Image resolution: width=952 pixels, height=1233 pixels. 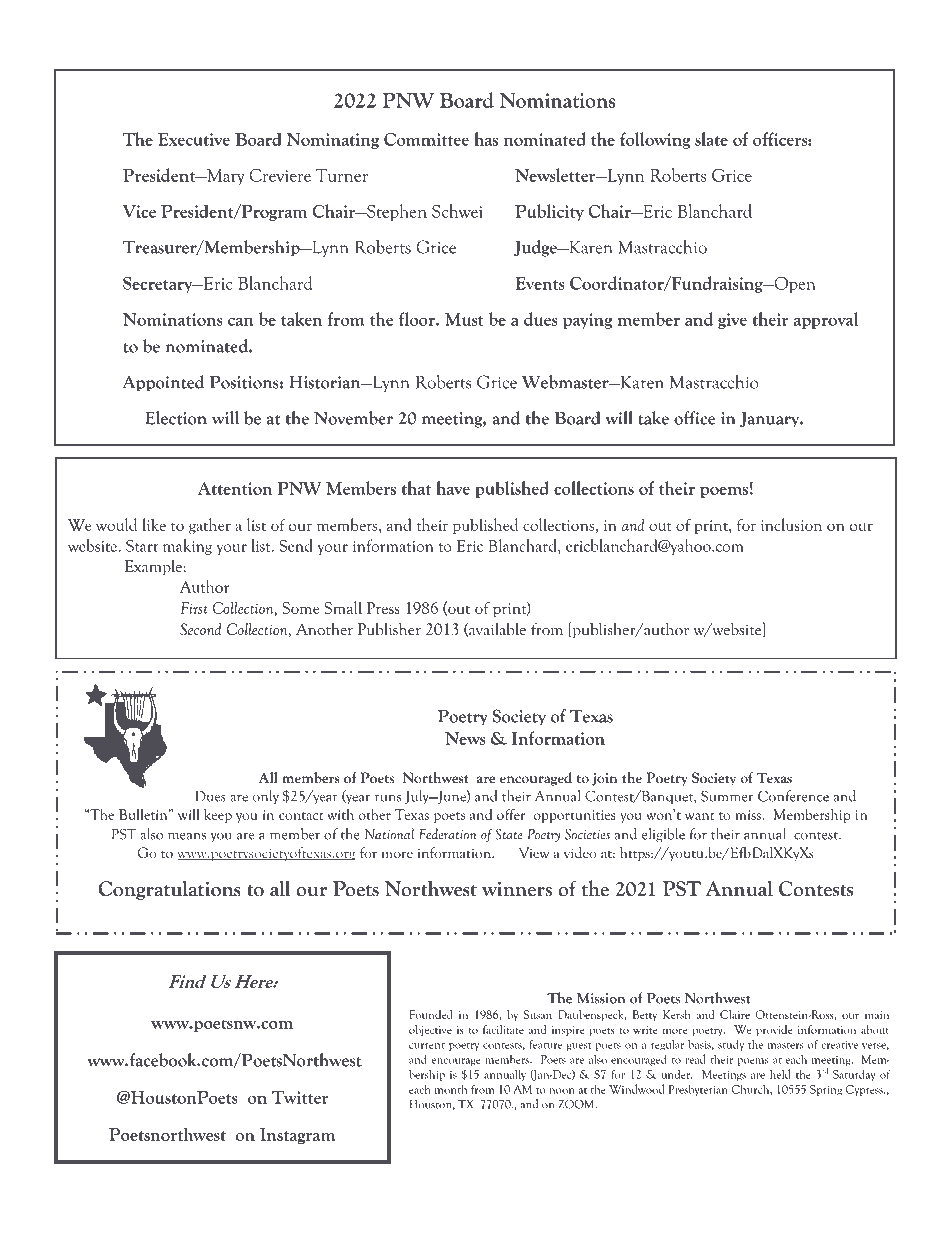 I want to click on slate, so click(x=711, y=139).
